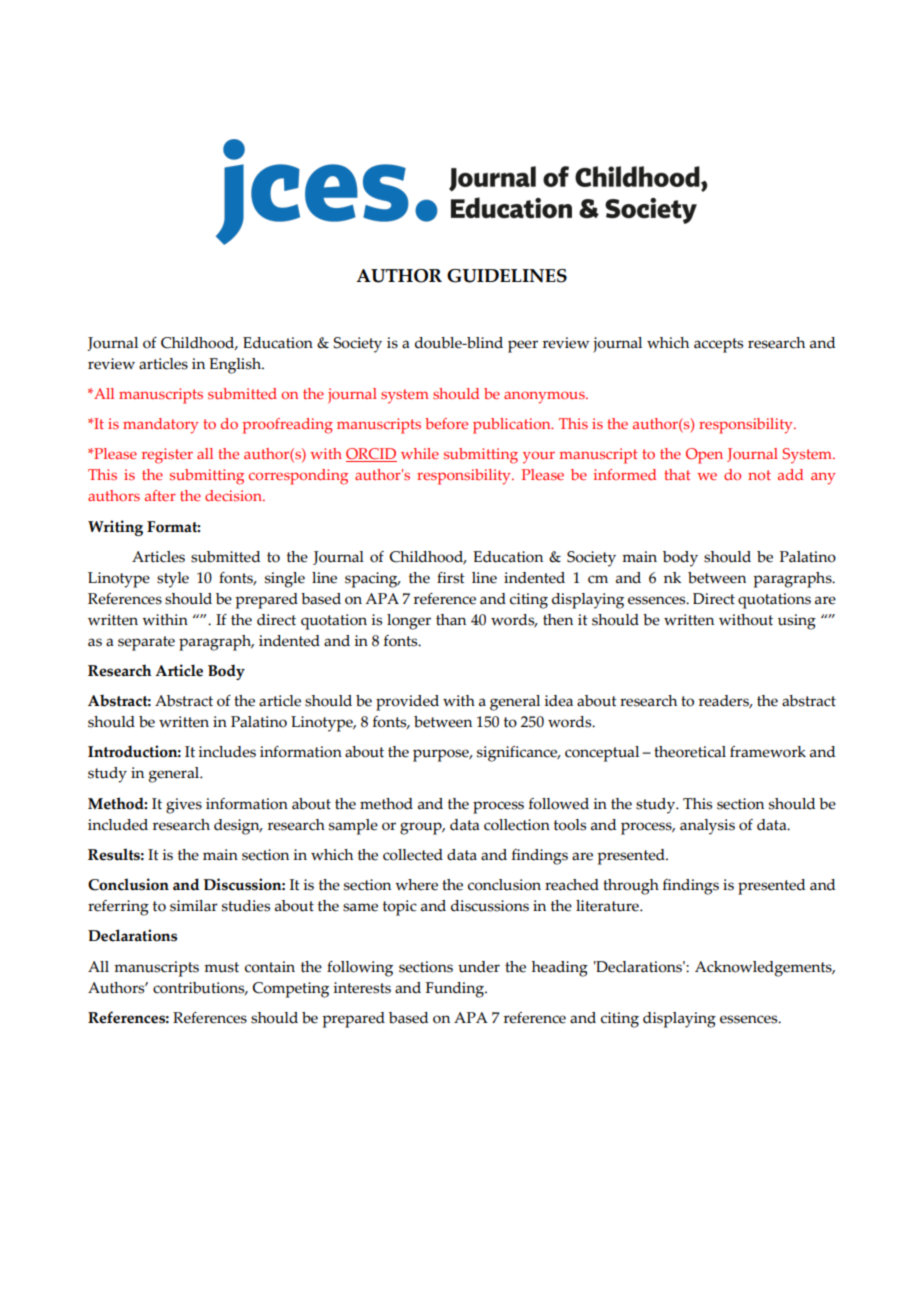  I want to click on using, so click(797, 622).
